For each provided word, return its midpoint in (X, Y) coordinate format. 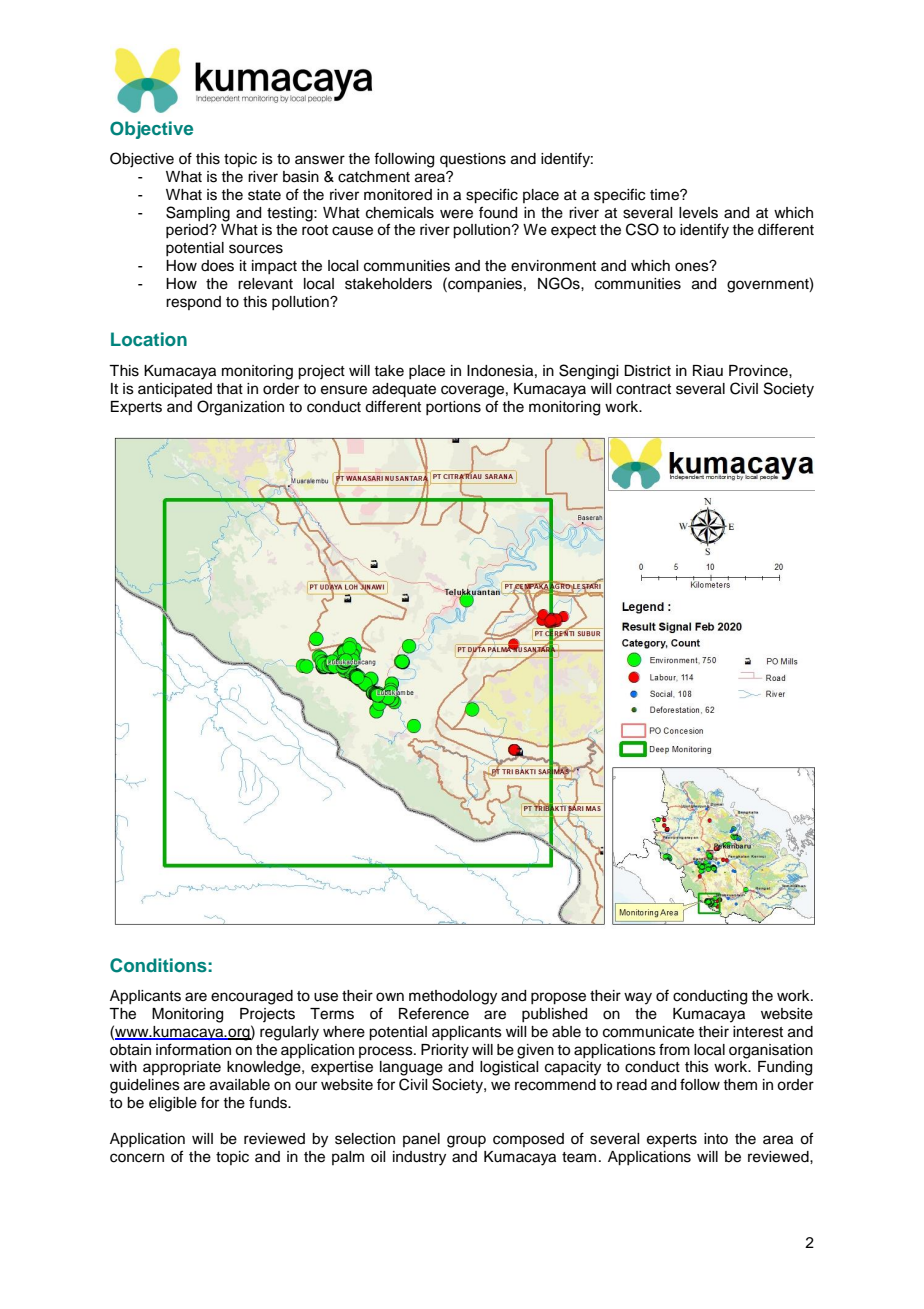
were (456, 214)
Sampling (198, 214)
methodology (453, 997)
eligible (173, 1104)
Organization (240, 408)
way (638, 998)
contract (643, 389)
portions (453, 408)
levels (698, 213)
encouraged (252, 997)
